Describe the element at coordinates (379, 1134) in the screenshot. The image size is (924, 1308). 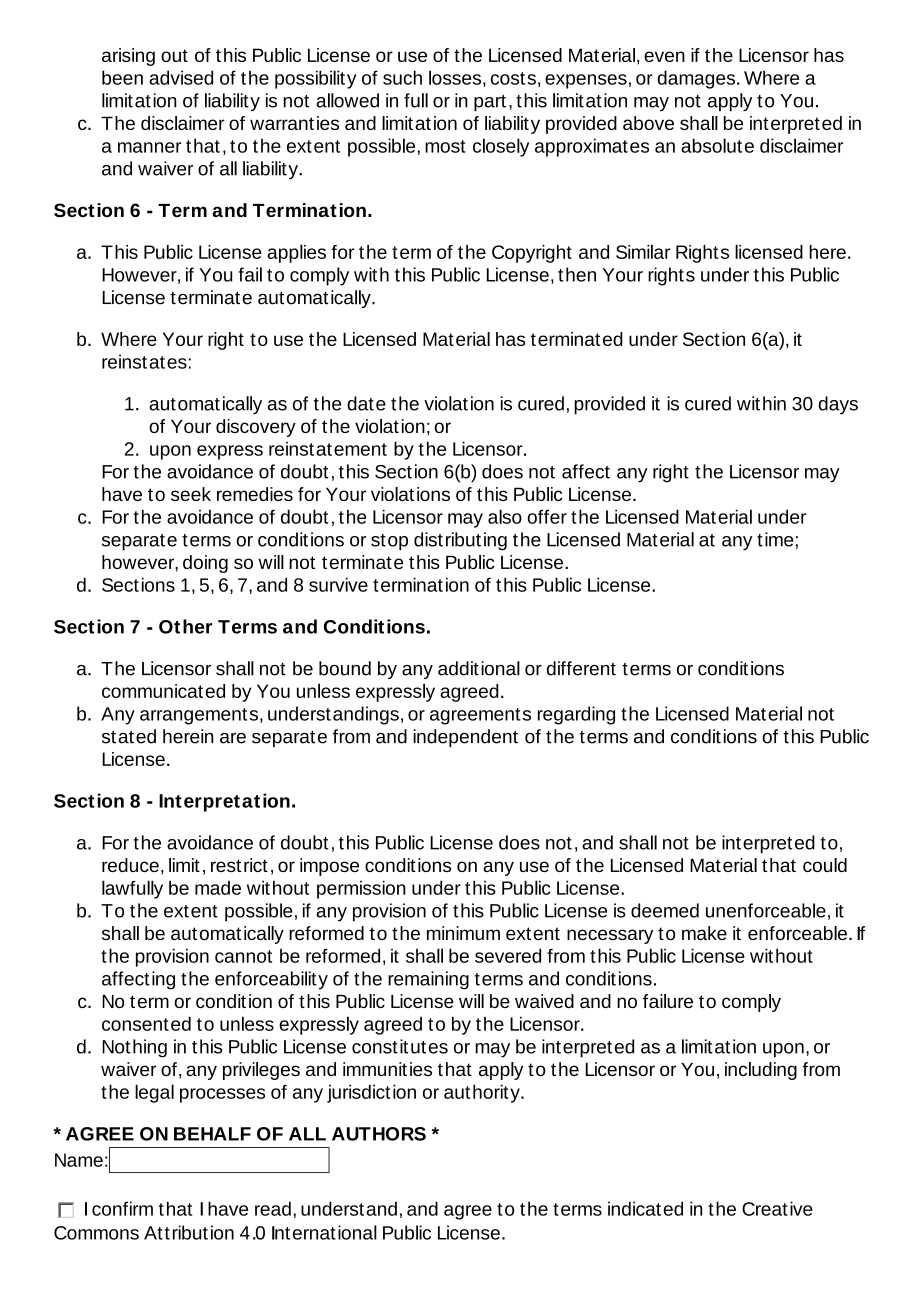
I see `AUTHORS` at that location.
